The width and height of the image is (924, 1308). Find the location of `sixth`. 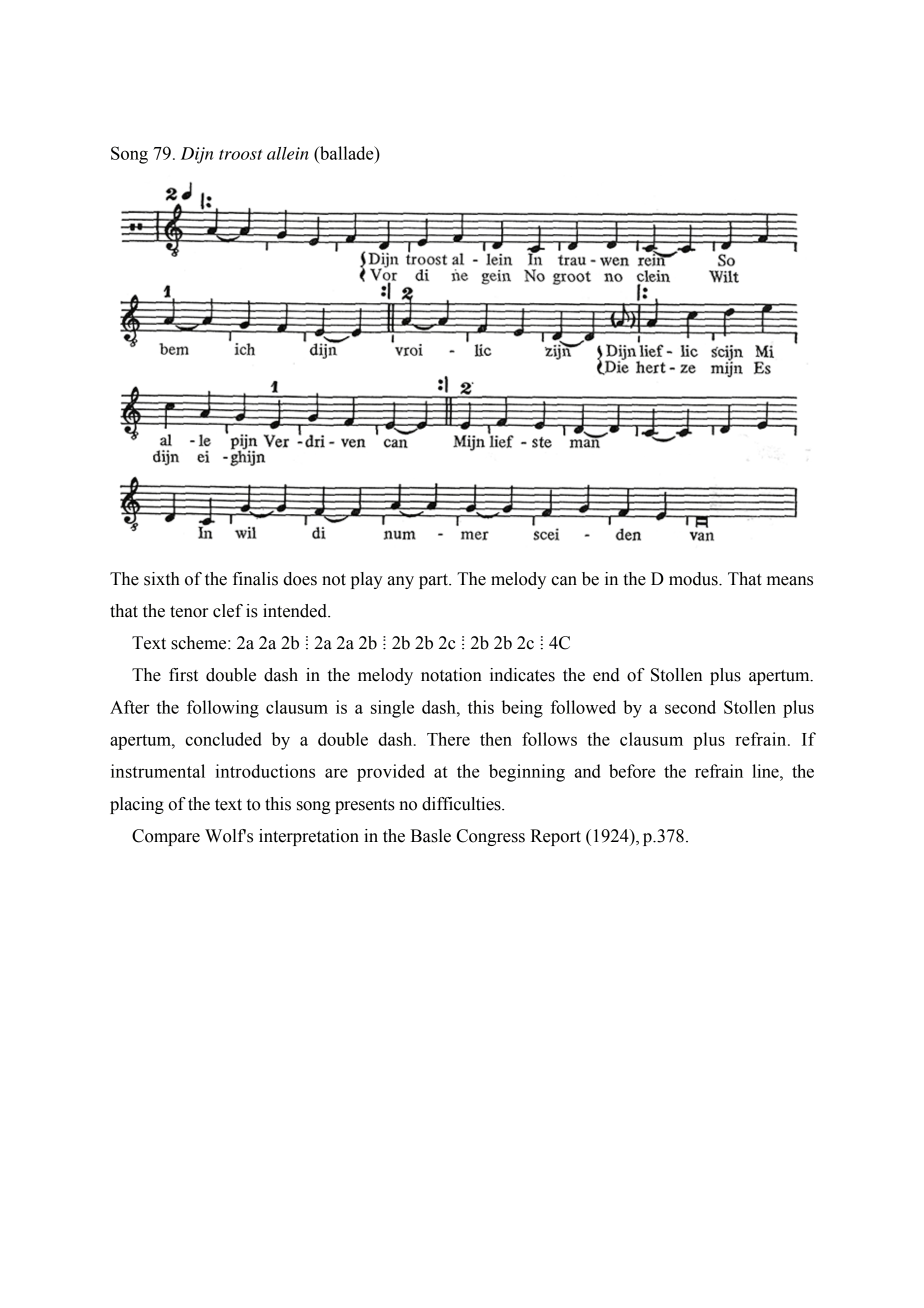

sixth is located at coordinates (162, 579).
